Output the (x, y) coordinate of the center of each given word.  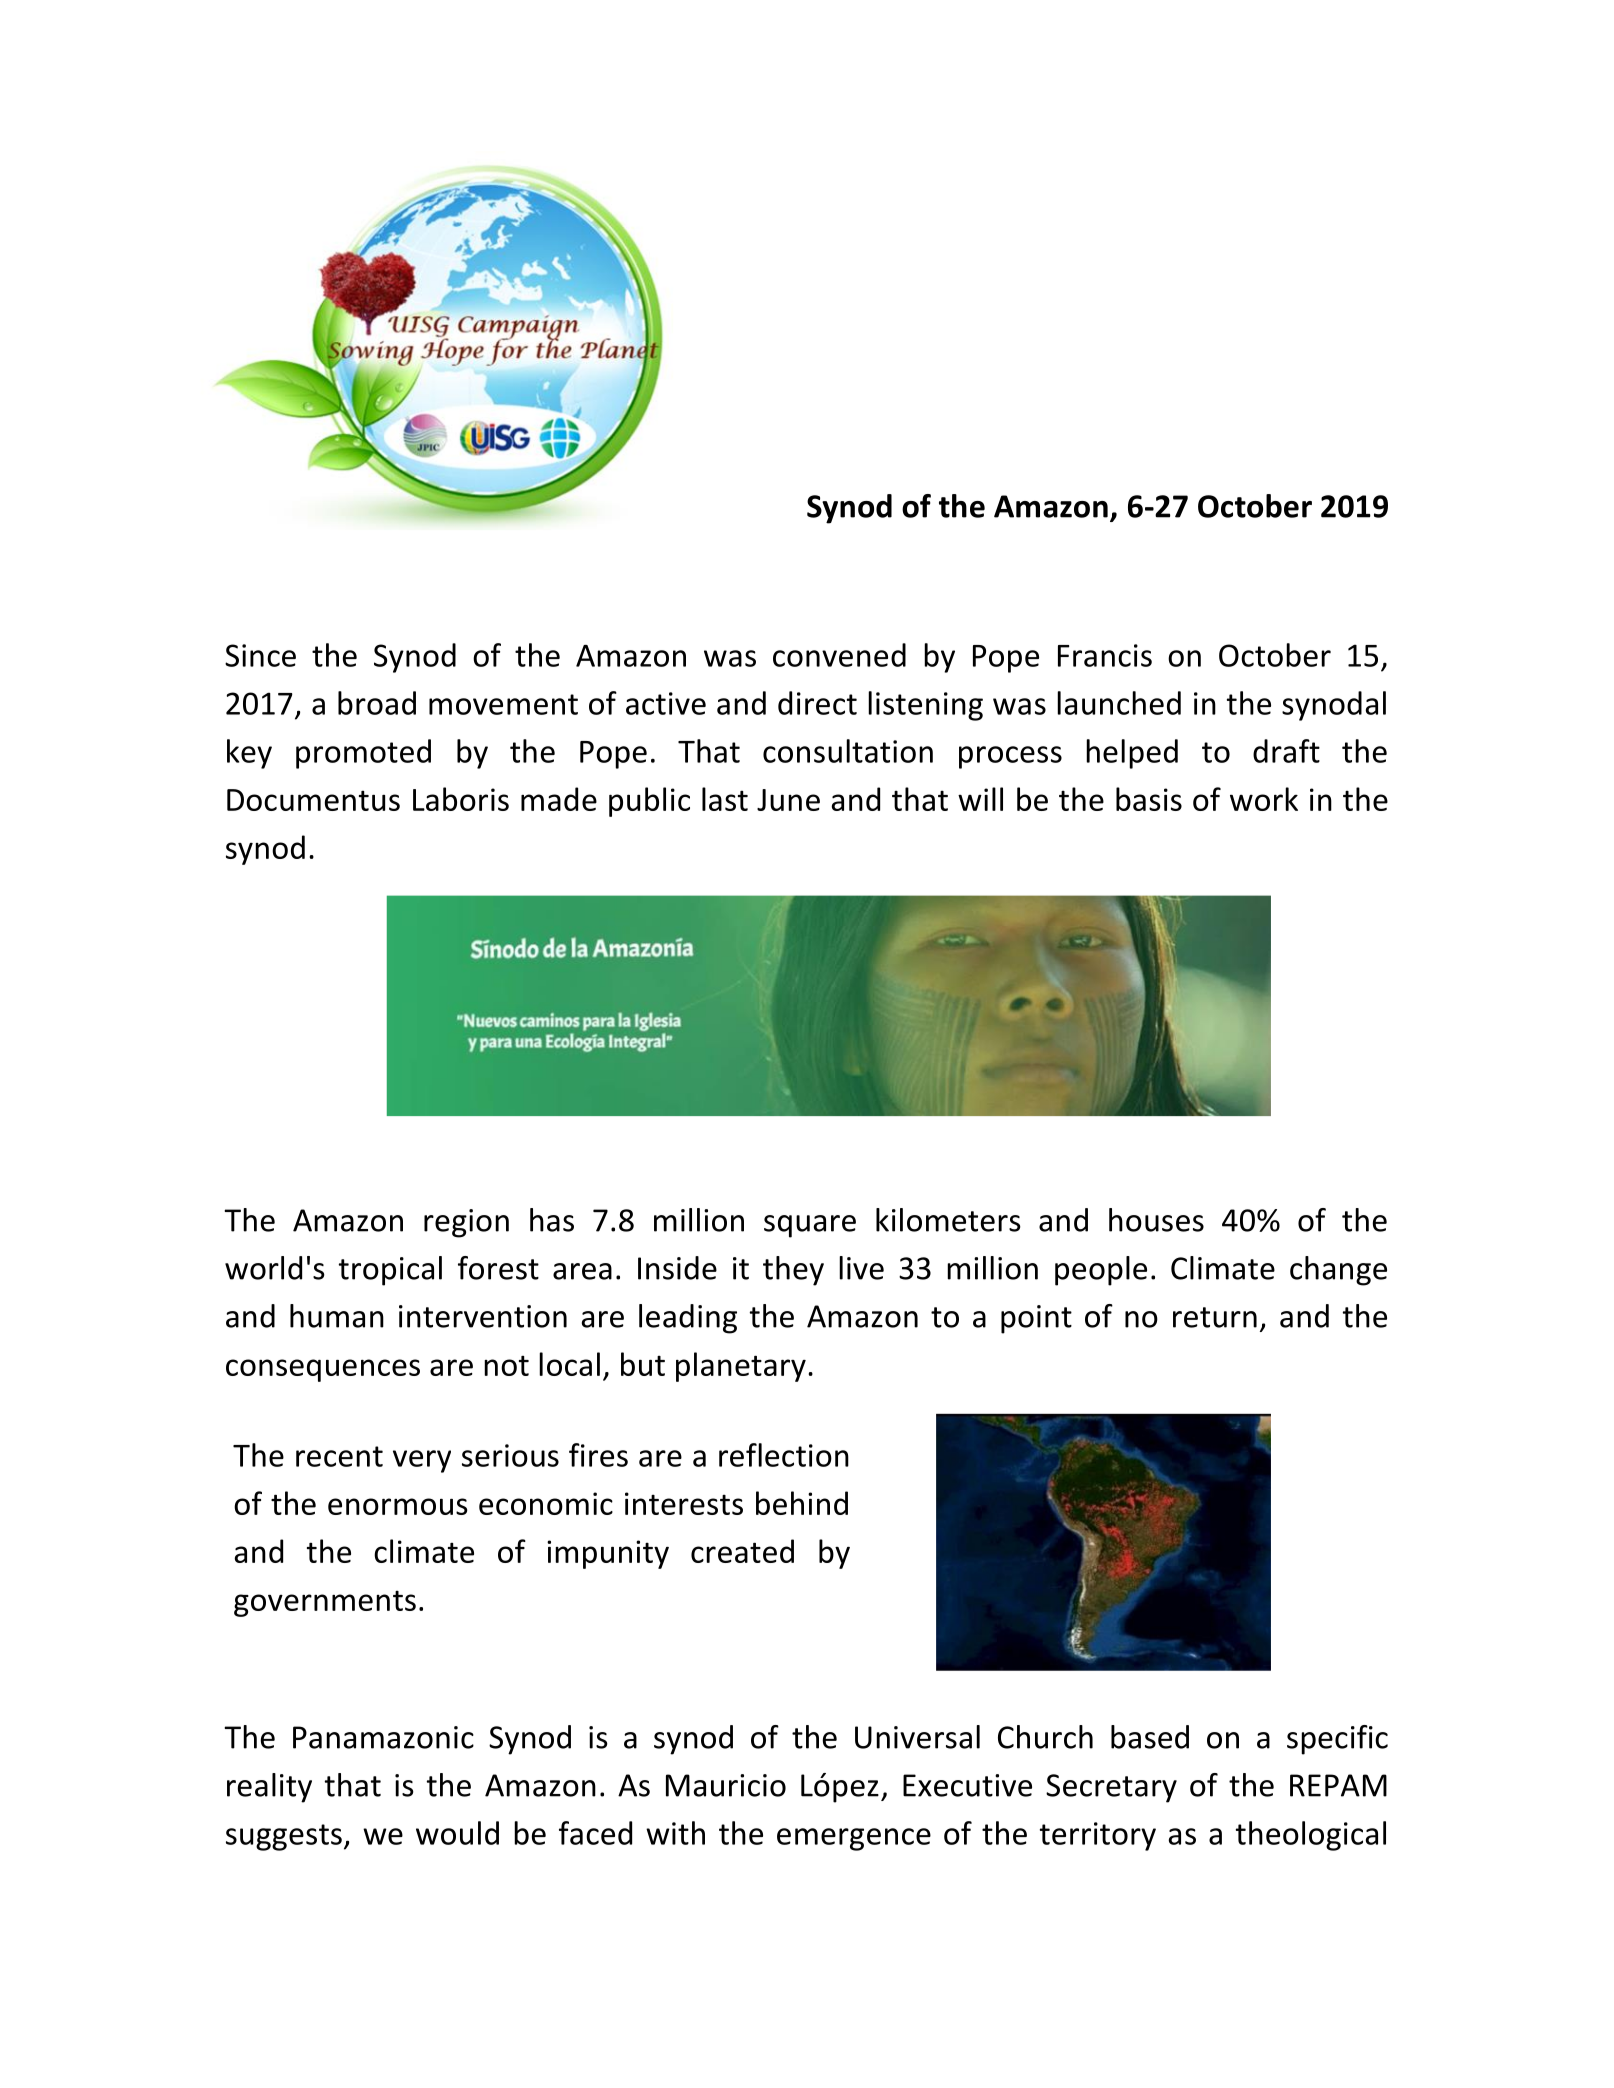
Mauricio (726, 1785)
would (457, 1833)
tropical (390, 1271)
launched (1119, 703)
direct (817, 703)
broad (377, 703)
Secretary (1111, 1788)
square (810, 1226)
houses (1156, 1220)
